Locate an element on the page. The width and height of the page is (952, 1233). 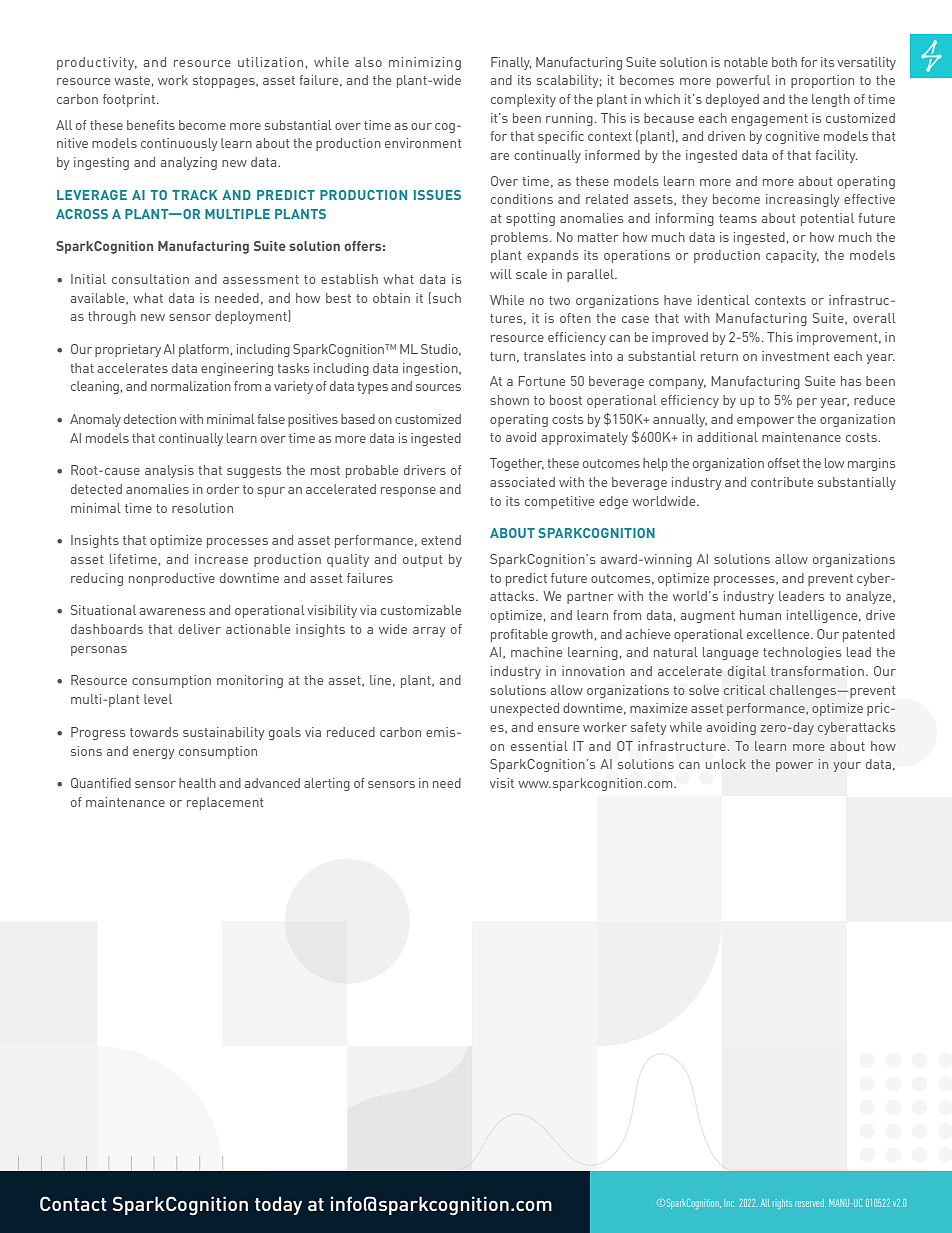
engagement is located at coordinates (769, 120).
